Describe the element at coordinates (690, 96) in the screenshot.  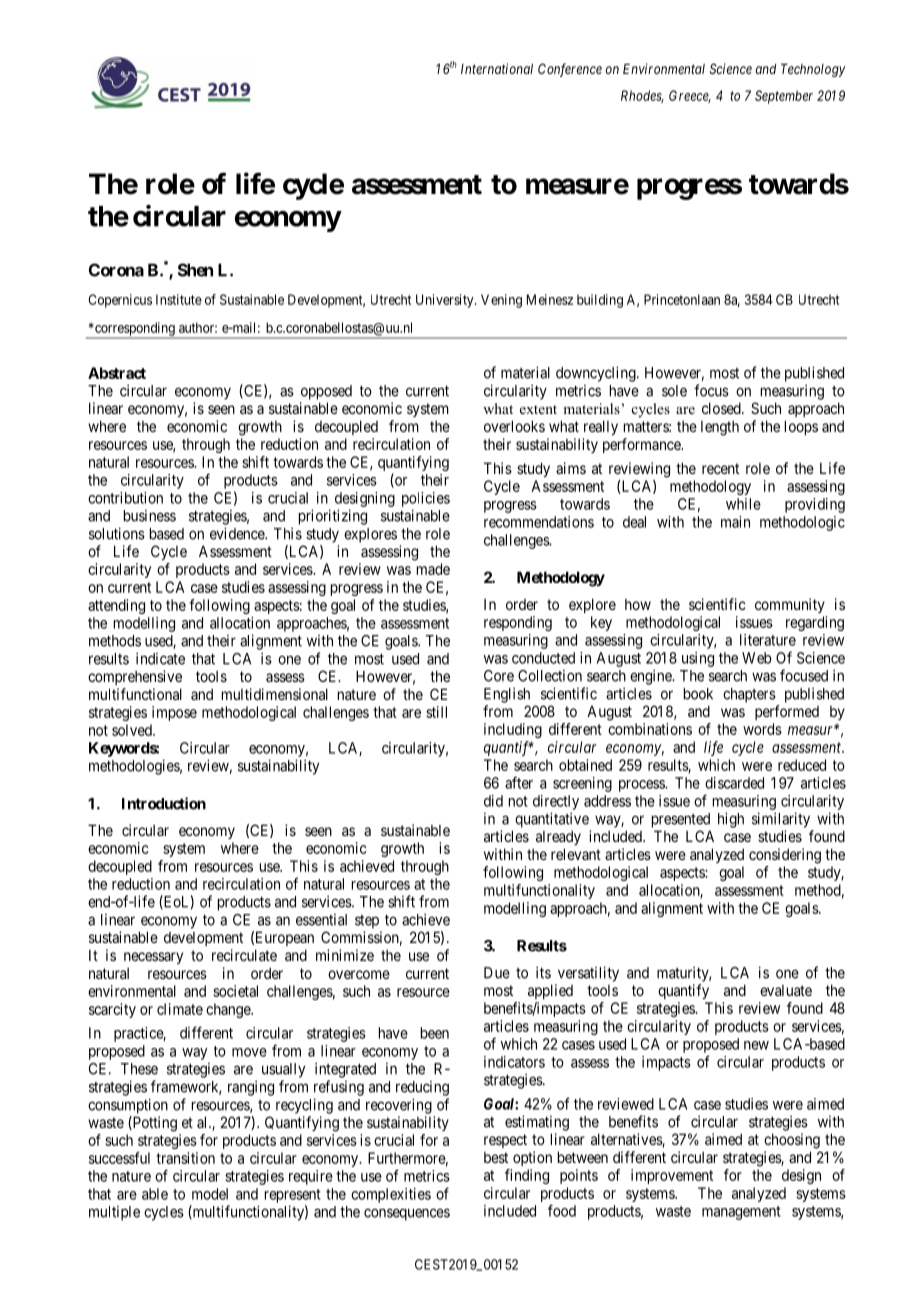
I see `Greece` at that location.
